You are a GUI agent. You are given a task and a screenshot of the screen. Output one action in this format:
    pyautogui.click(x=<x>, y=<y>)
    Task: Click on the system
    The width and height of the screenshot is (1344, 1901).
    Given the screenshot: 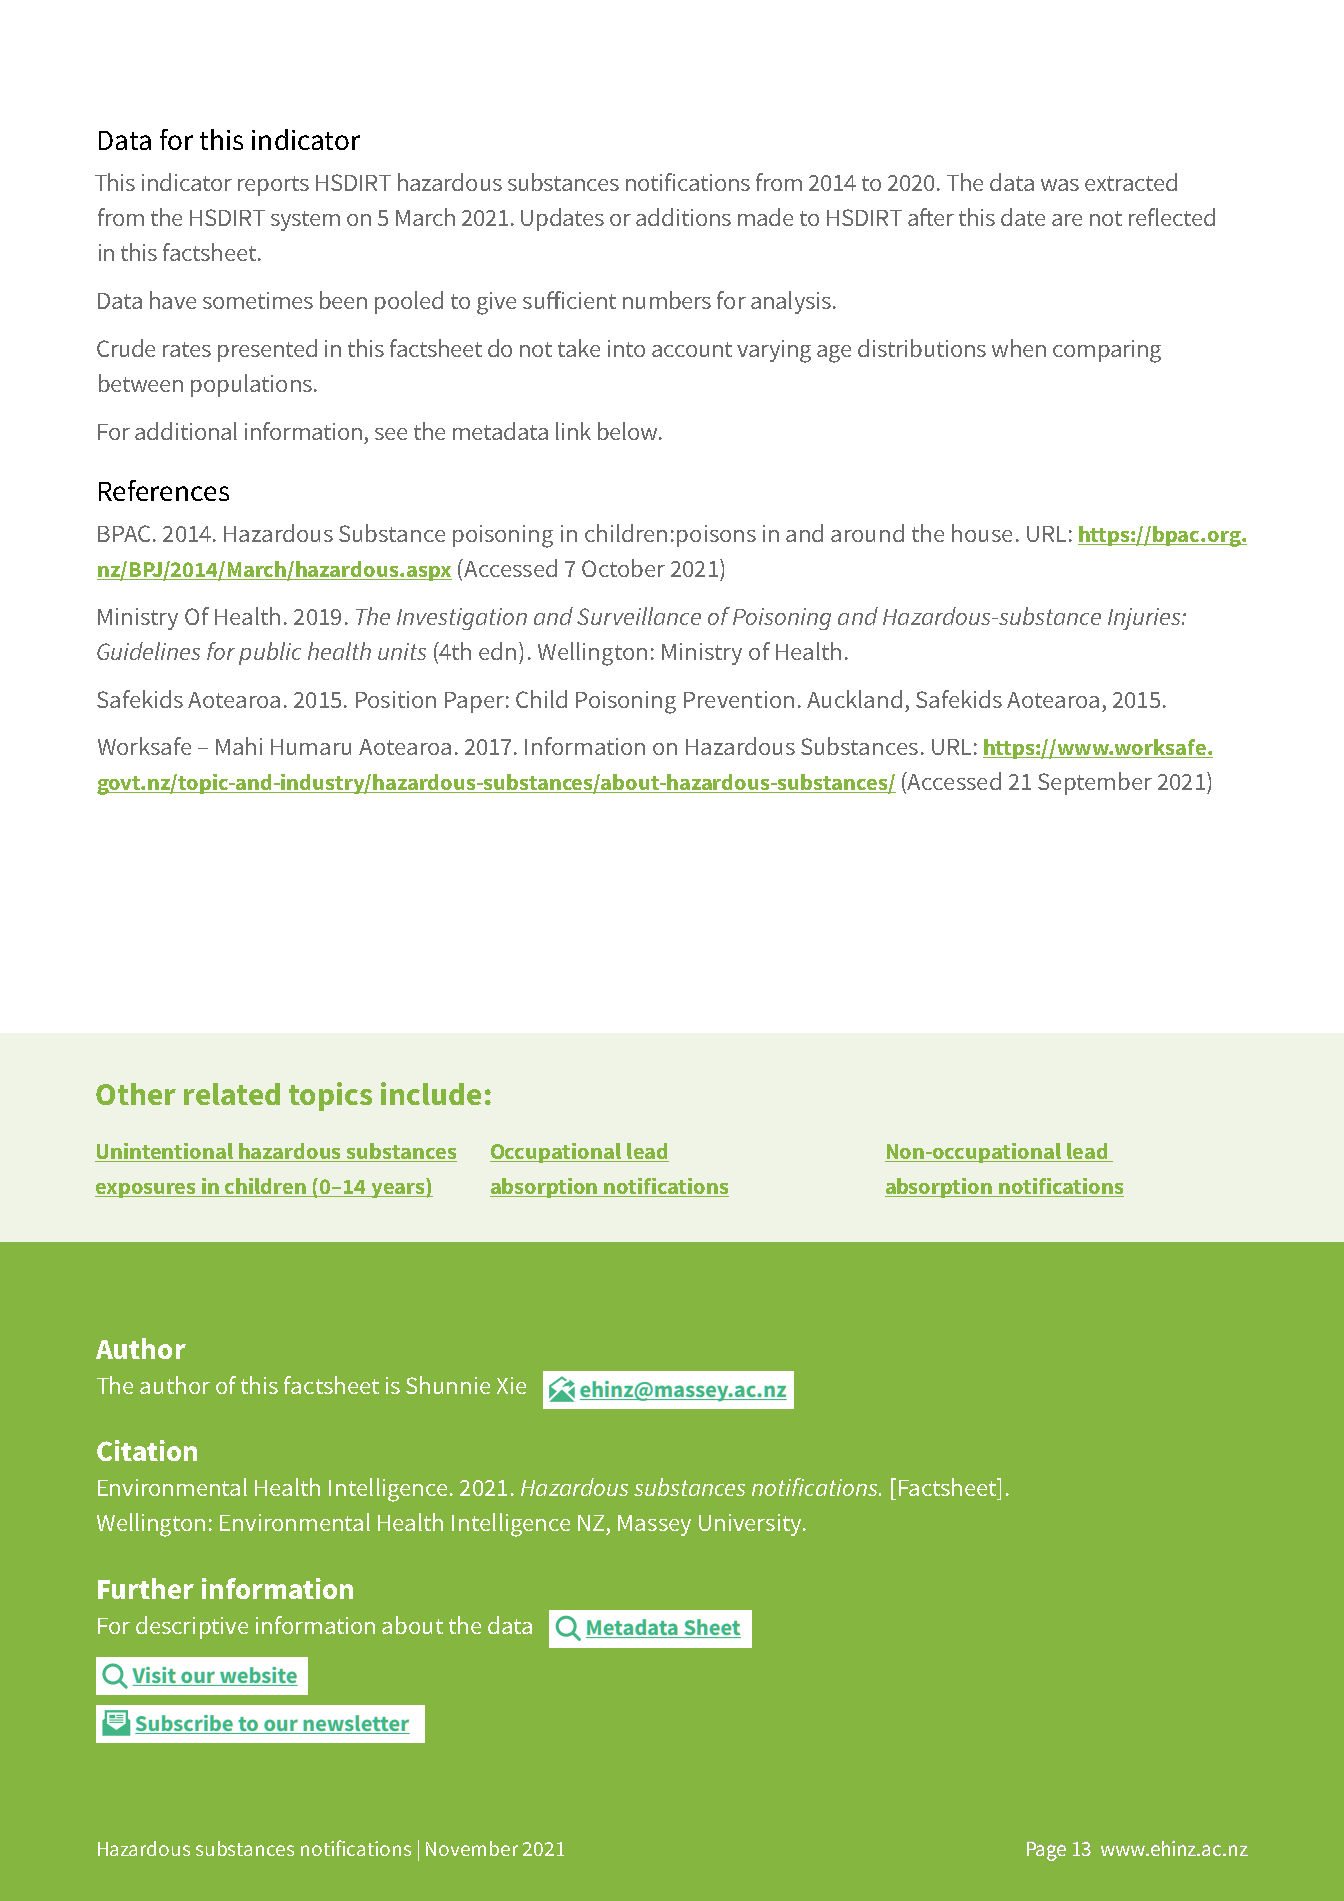 What is the action you would take?
    pyautogui.click(x=305, y=221)
